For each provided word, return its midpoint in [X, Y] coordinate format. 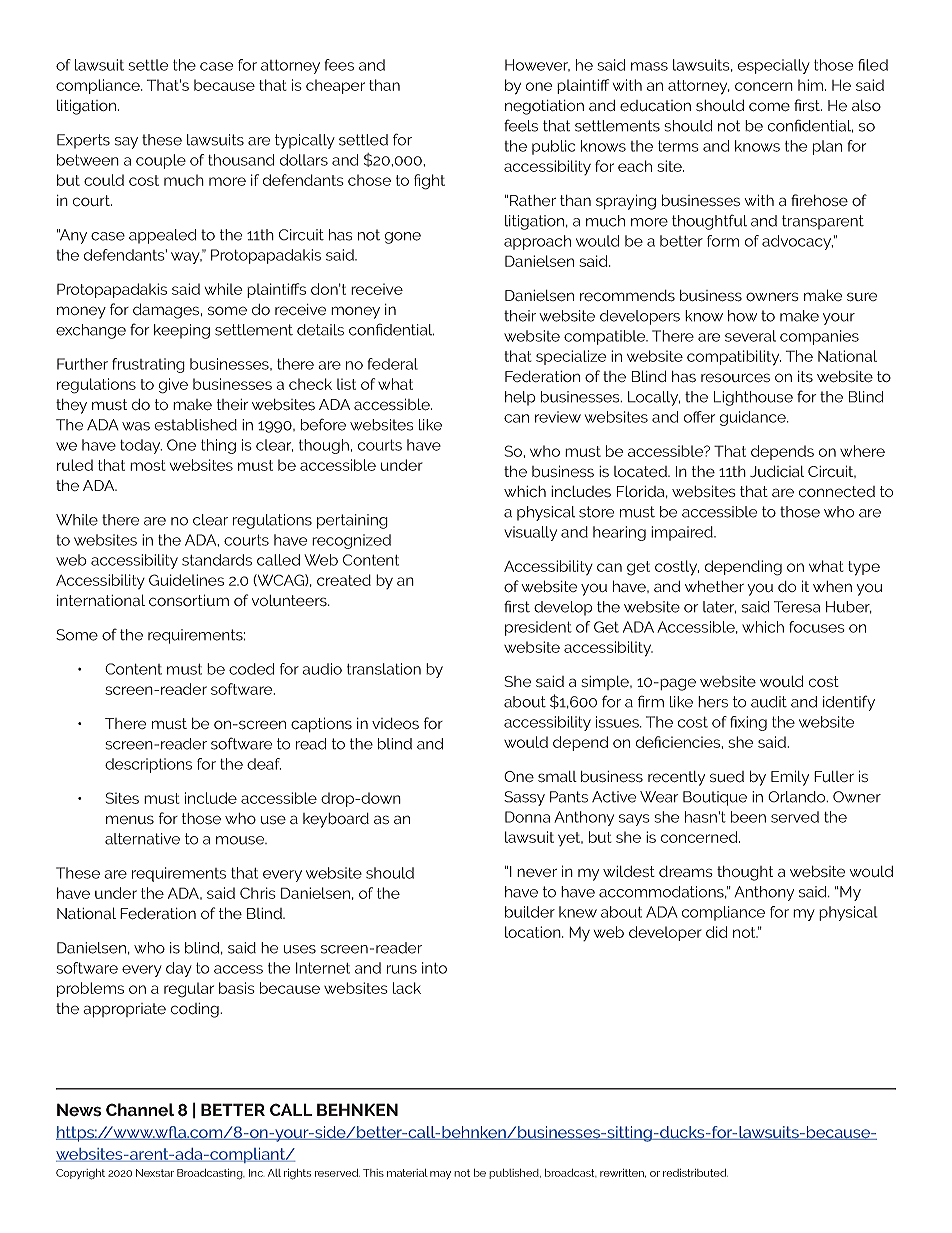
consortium [189, 600]
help [520, 398]
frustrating [148, 365]
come [769, 107]
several [750, 336]
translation [384, 669]
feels [521, 125]
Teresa [797, 607]
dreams [686, 871]
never [537, 873]
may [440, 1175]
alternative [142, 839]
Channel [140, 1110]
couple [161, 161]
